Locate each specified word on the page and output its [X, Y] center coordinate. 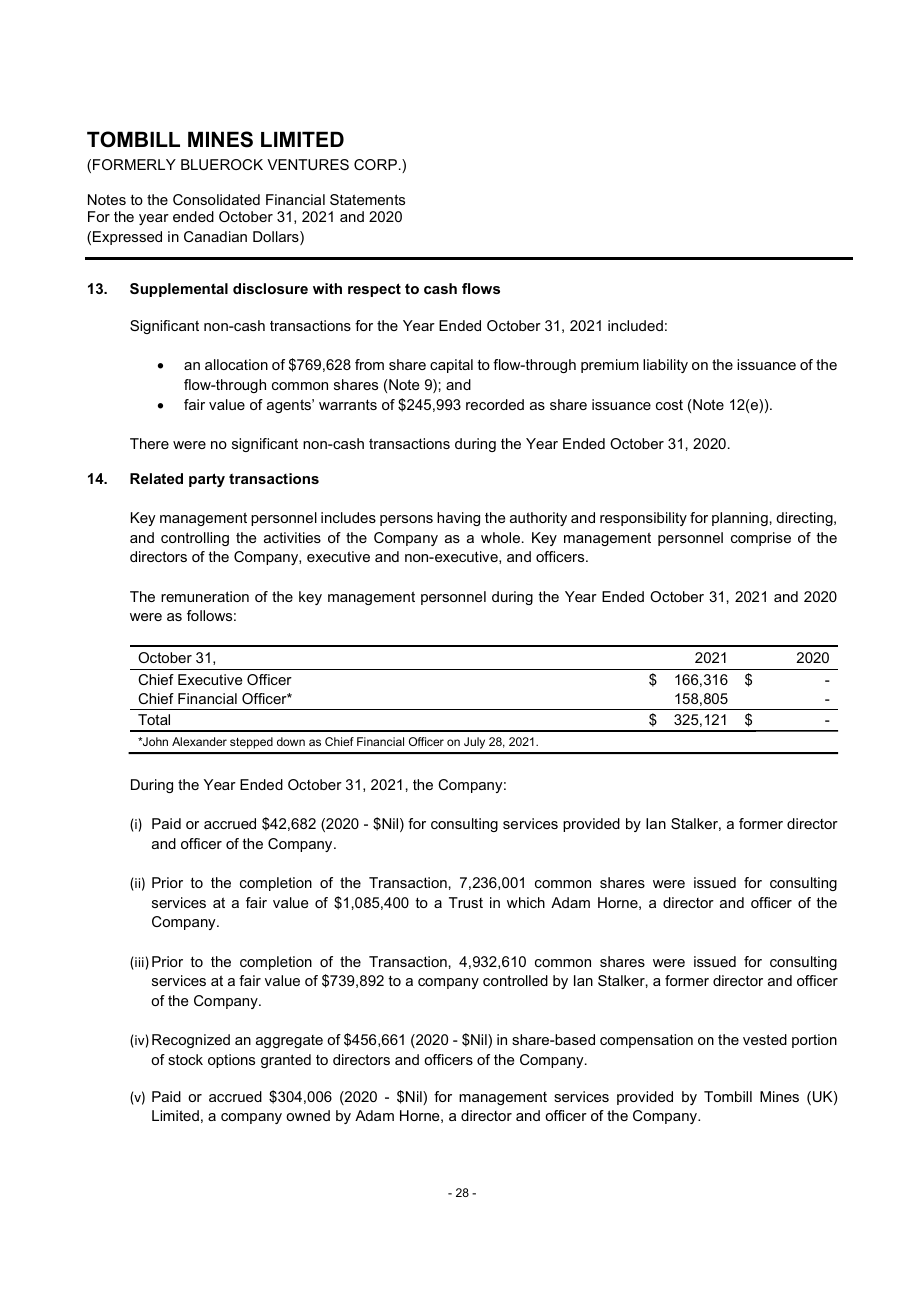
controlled [515, 980]
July [474, 743]
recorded [495, 404]
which [526, 902]
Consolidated [216, 199]
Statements [367, 199]
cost [669, 405]
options [231, 1061]
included [635, 325]
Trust [466, 902]
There [149, 443]
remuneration [205, 596]
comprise [761, 539]
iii [139, 962]
